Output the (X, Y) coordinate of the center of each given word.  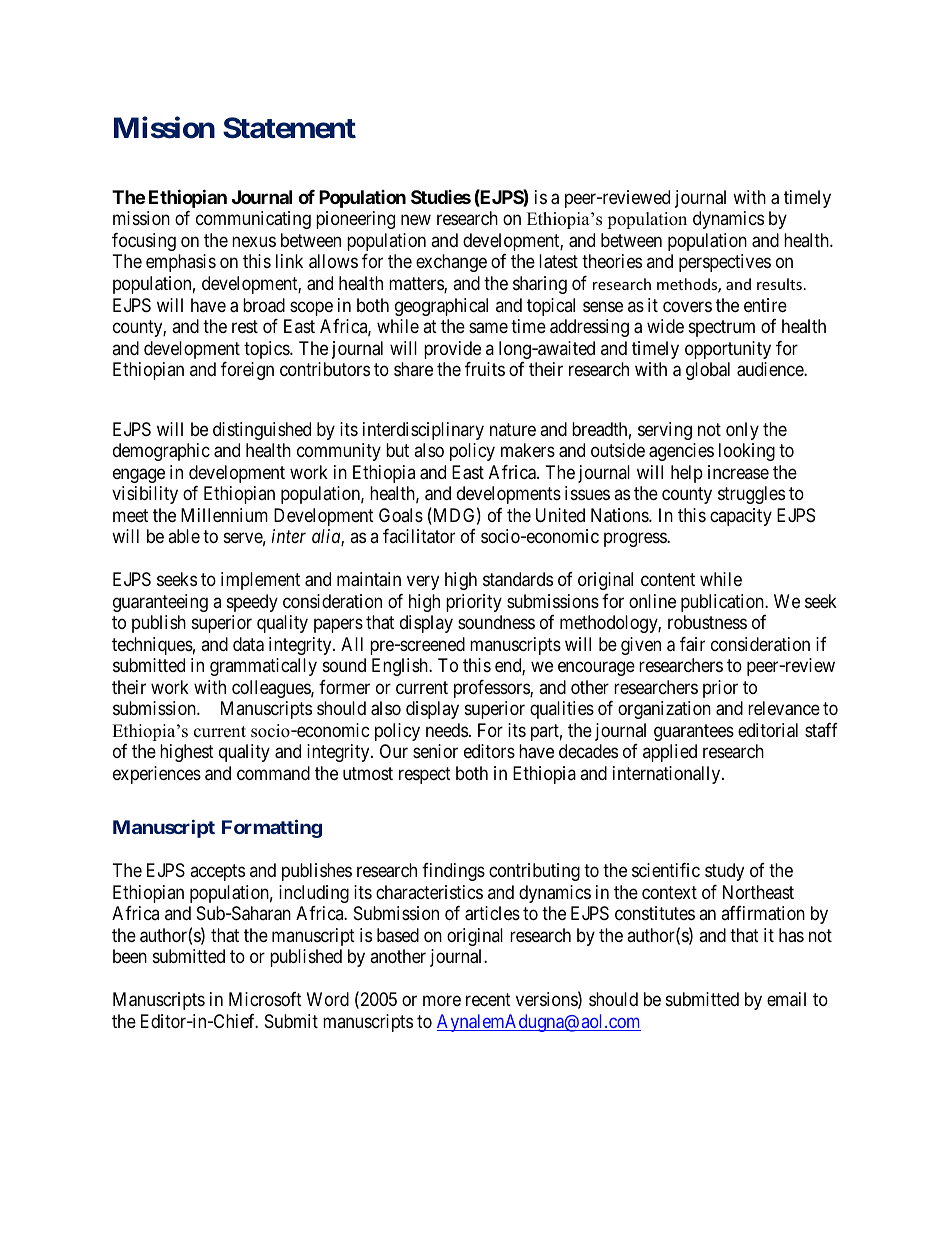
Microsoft (265, 999)
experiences (157, 775)
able (184, 536)
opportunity (728, 350)
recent (488, 999)
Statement (289, 128)
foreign (247, 371)
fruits (485, 369)
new (416, 220)
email (786, 999)
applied (670, 753)
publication (723, 603)
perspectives (725, 263)
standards (518, 579)
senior (435, 751)
